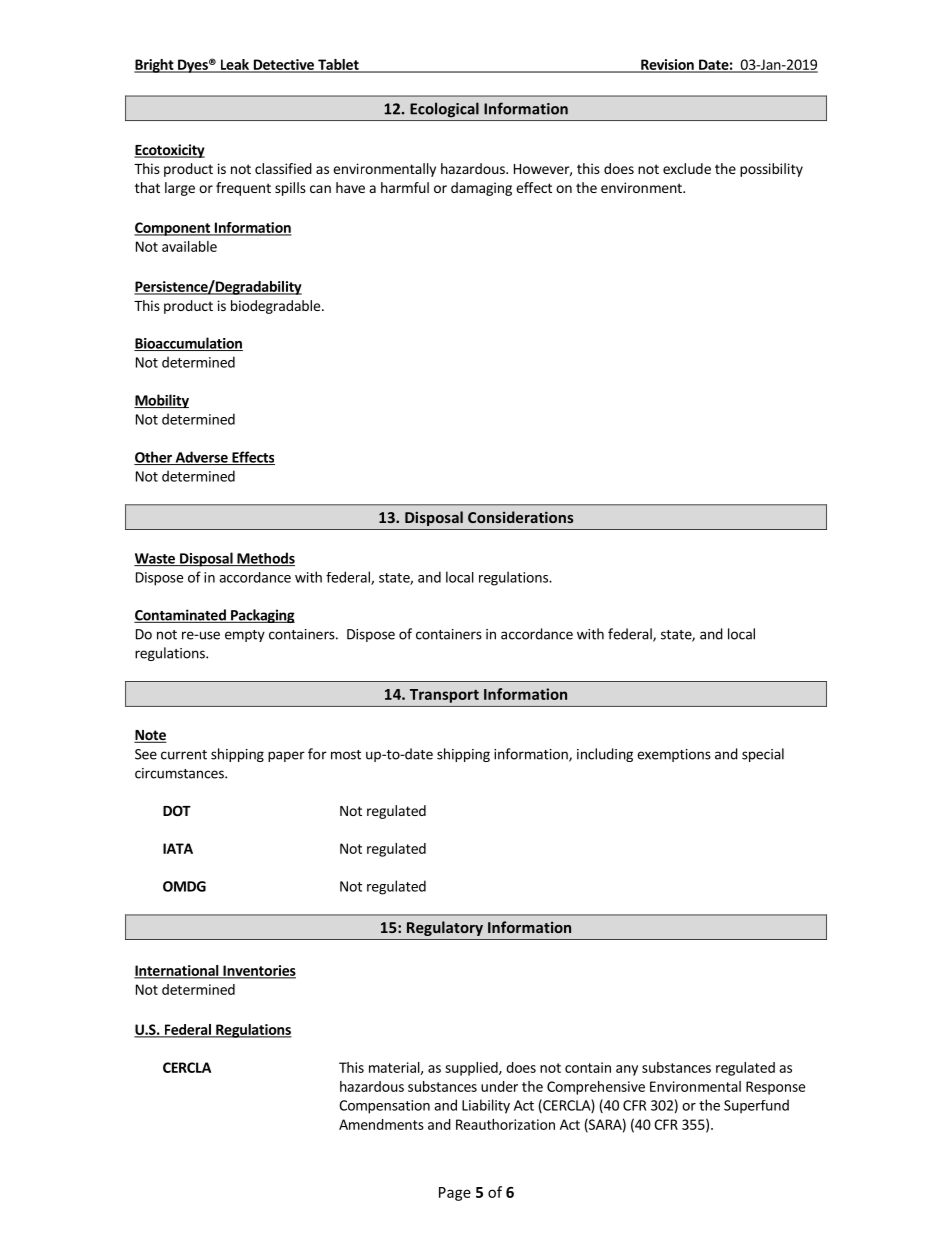 This screenshot has height=1233, width=952. Describe the element at coordinates (234, 65) in the screenshot. I see `Leak` at that location.
